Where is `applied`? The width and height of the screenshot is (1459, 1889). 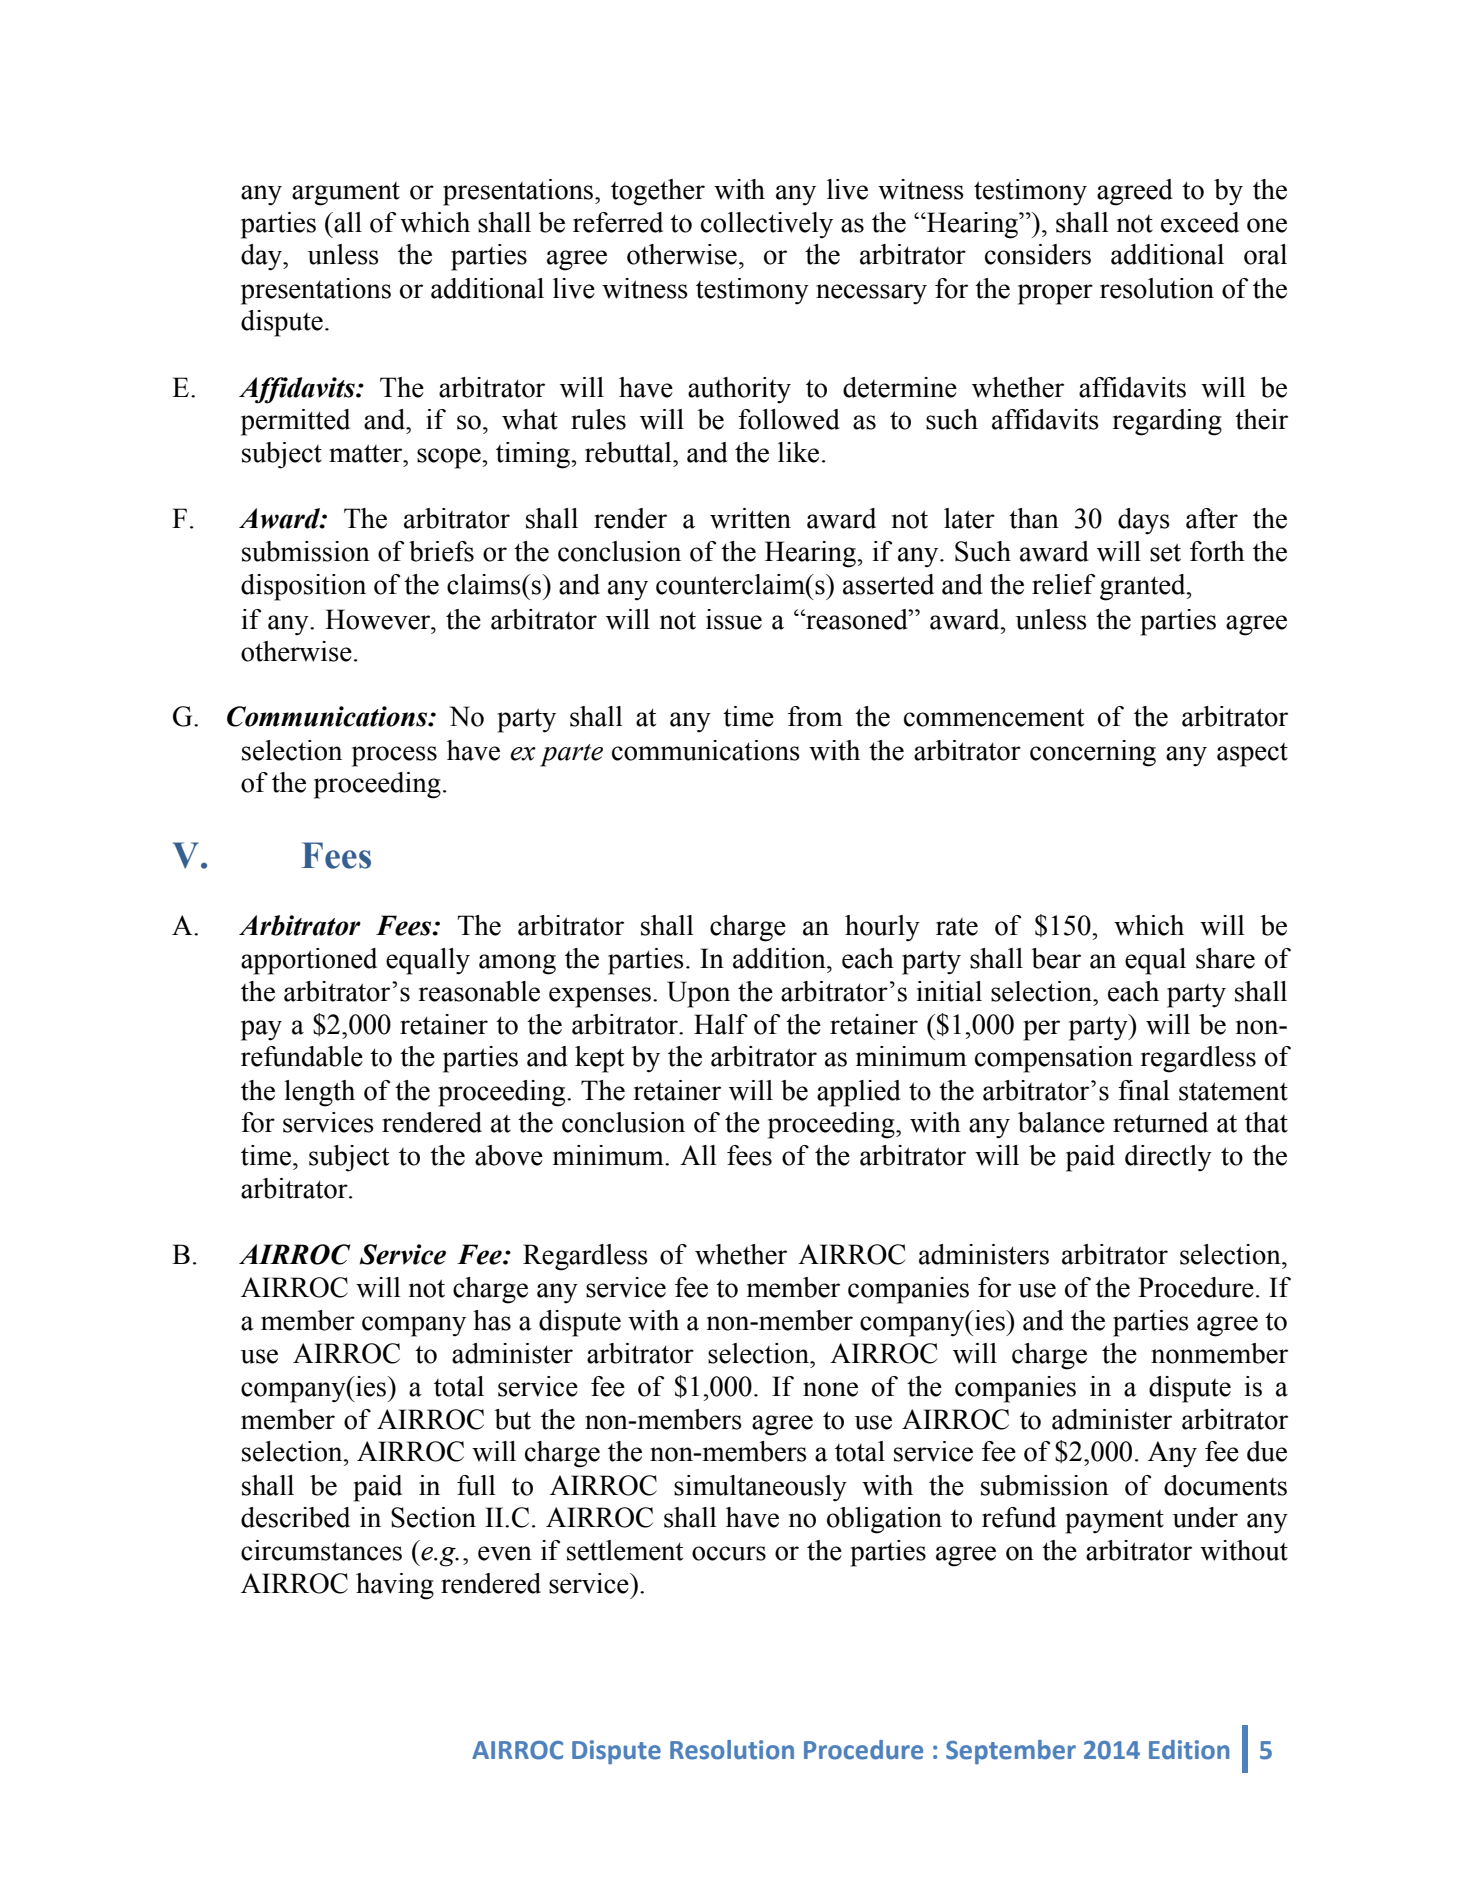
applied is located at coordinates (859, 1093).
